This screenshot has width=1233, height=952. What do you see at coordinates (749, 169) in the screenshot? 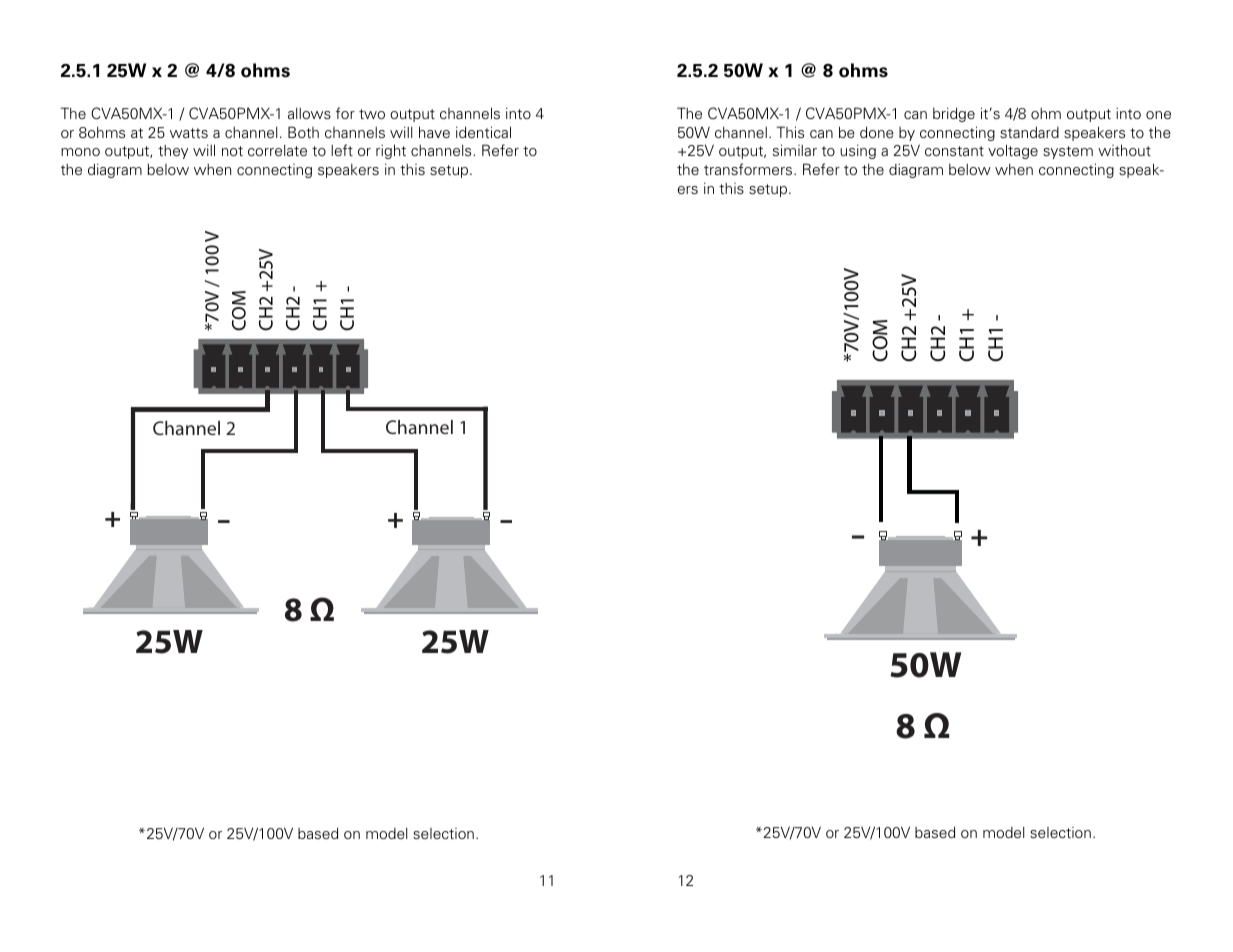
I see `transformers` at bounding box center [749, 169].
